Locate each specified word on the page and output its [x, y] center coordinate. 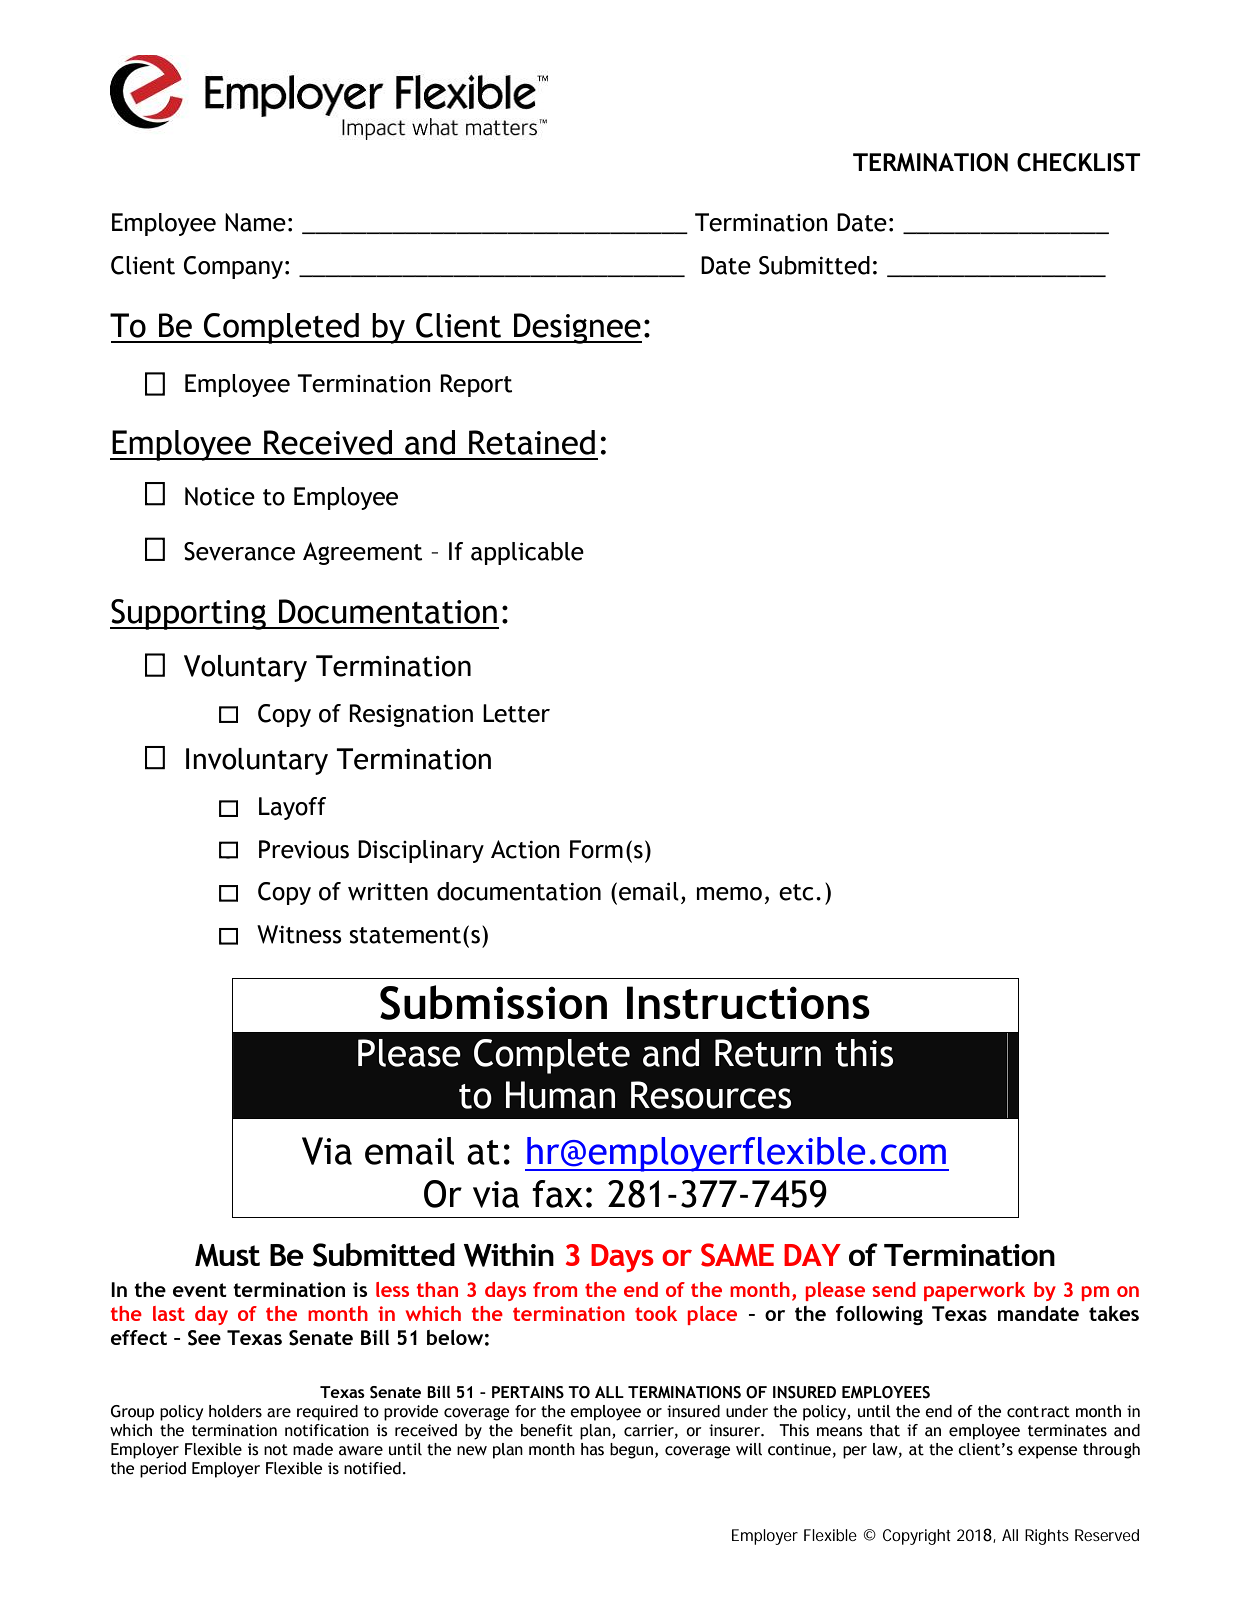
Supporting [189, 614]
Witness [299, 934]
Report [476, 385]
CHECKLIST [1079, 162]
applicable [527, 553]
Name [255, 222]
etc [796, 892]
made [313, 1449]
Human [560, 1095]
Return [768, 1053]
